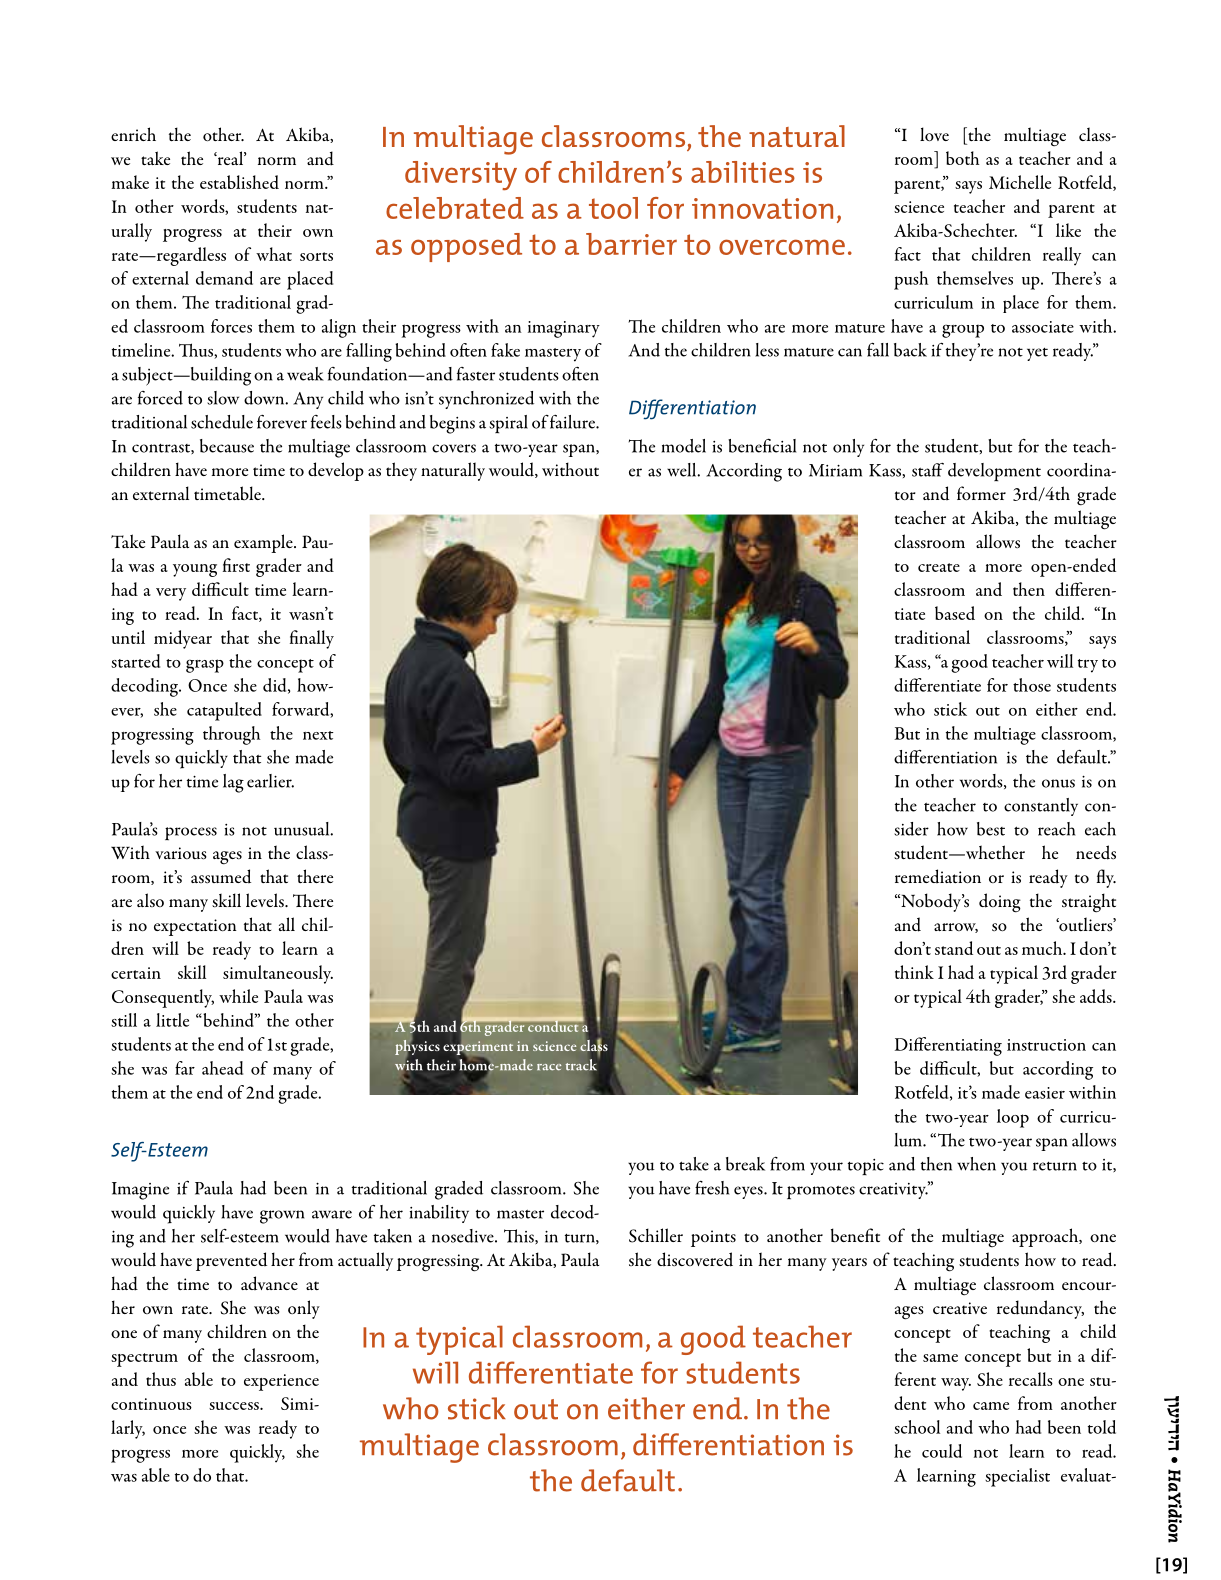 This screenshot has height=1580, width=1221. What do you see at coordinates (233, 783) in the screenshot?
I see `lag` at bounding box center [233, 783].
